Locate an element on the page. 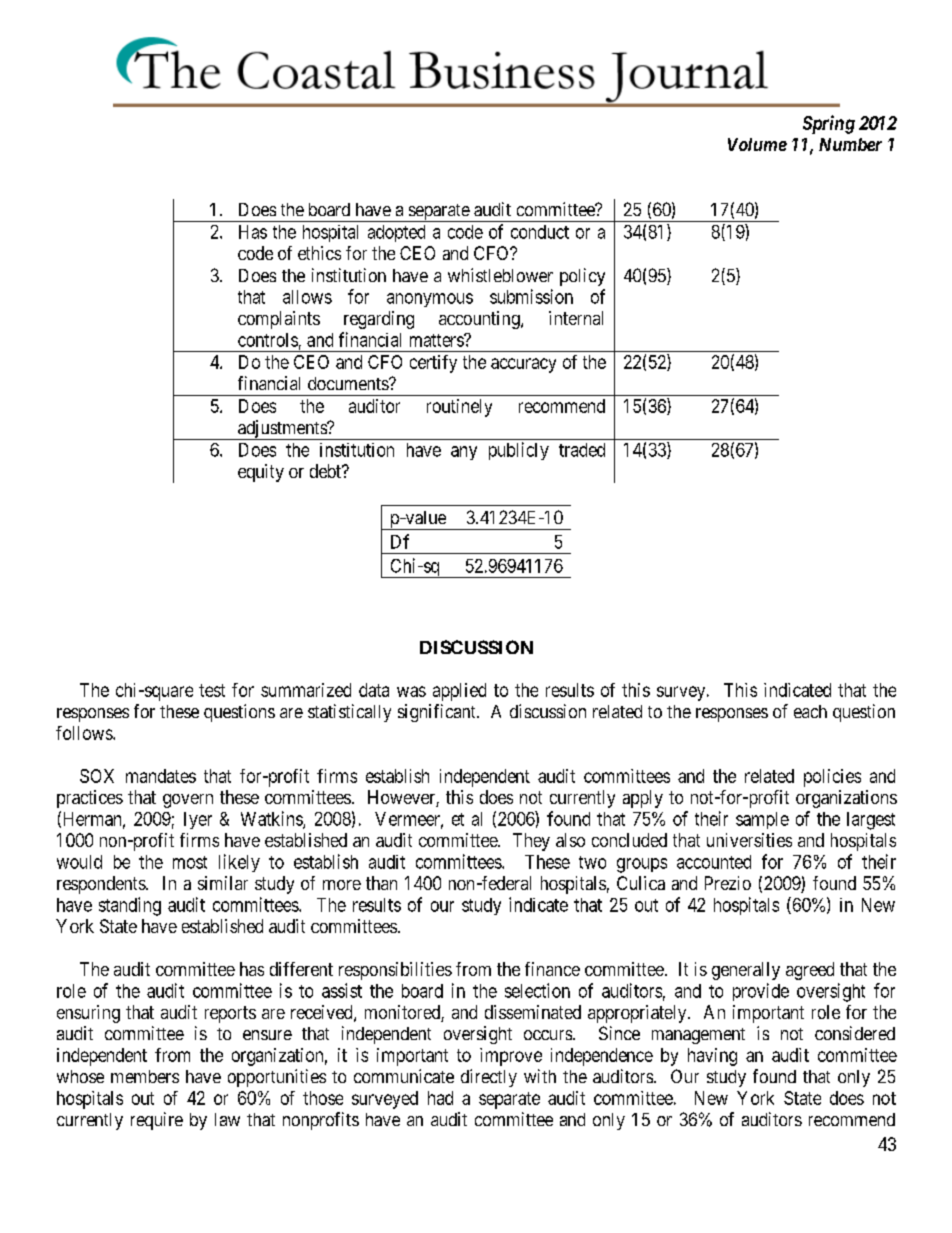 This page has height=1233, width=952. directly is located at coordinates (489, 1078).
